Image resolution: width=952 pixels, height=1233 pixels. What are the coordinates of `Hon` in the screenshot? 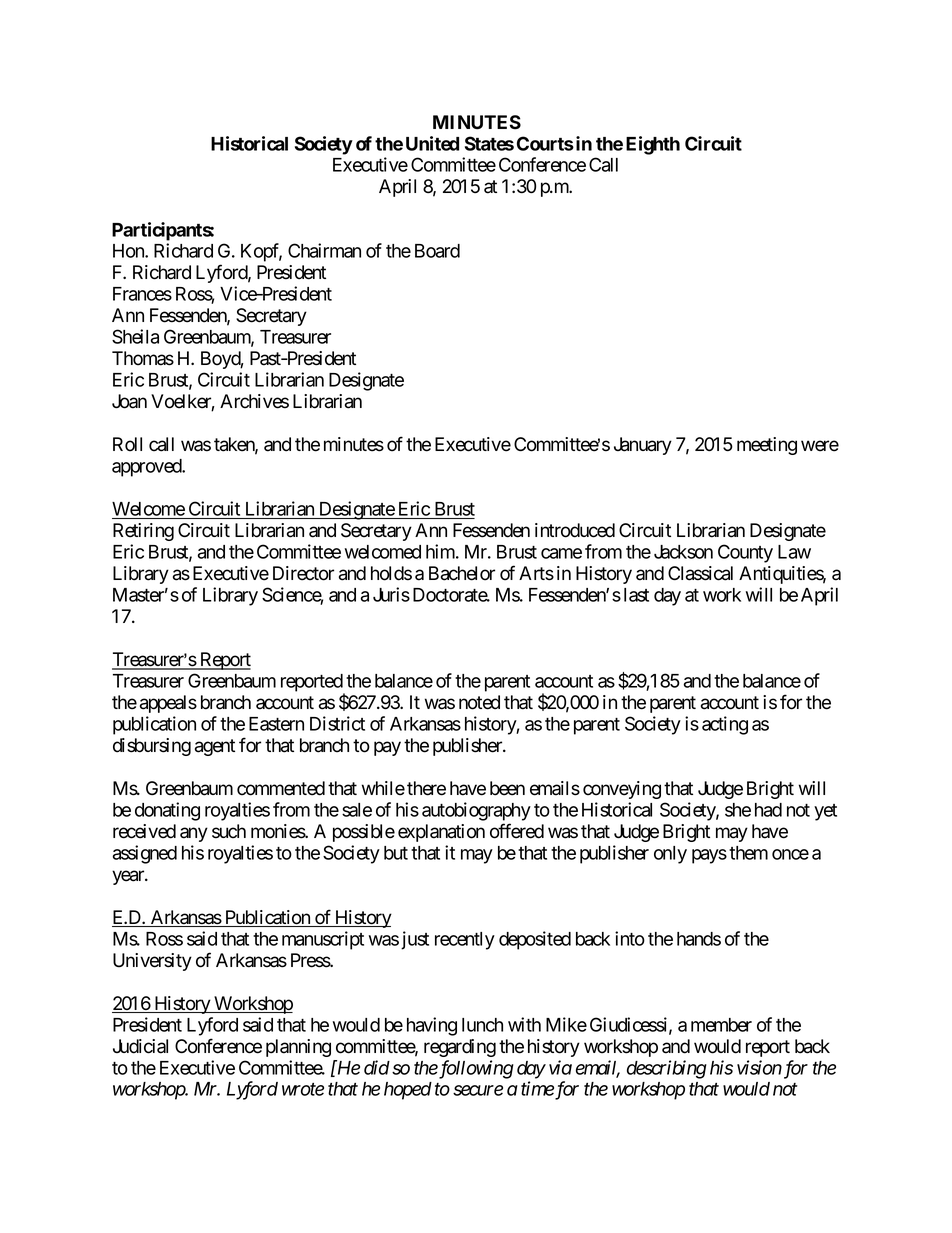 It's located at (129, 251).
